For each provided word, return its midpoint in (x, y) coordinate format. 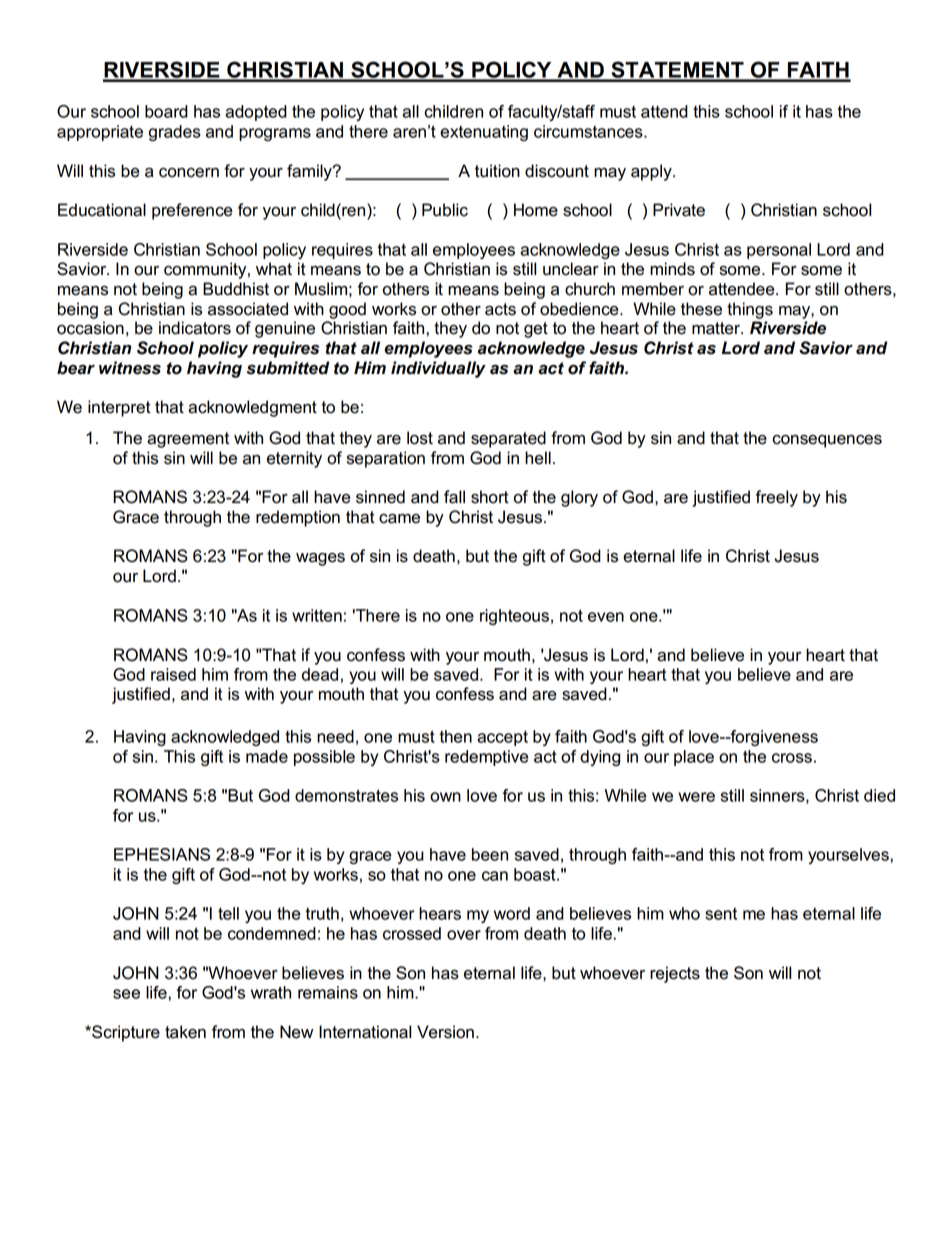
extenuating (484, 133)
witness (130, 368)
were (696, 797)
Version (445, 1032)
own (445, 797)
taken (185, 1032)
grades (175, 133)
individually (438, 369)
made (267, 756)
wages (320, 559)
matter (717, 328)
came (399, 519)
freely (776, 498)
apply (652, 172)
